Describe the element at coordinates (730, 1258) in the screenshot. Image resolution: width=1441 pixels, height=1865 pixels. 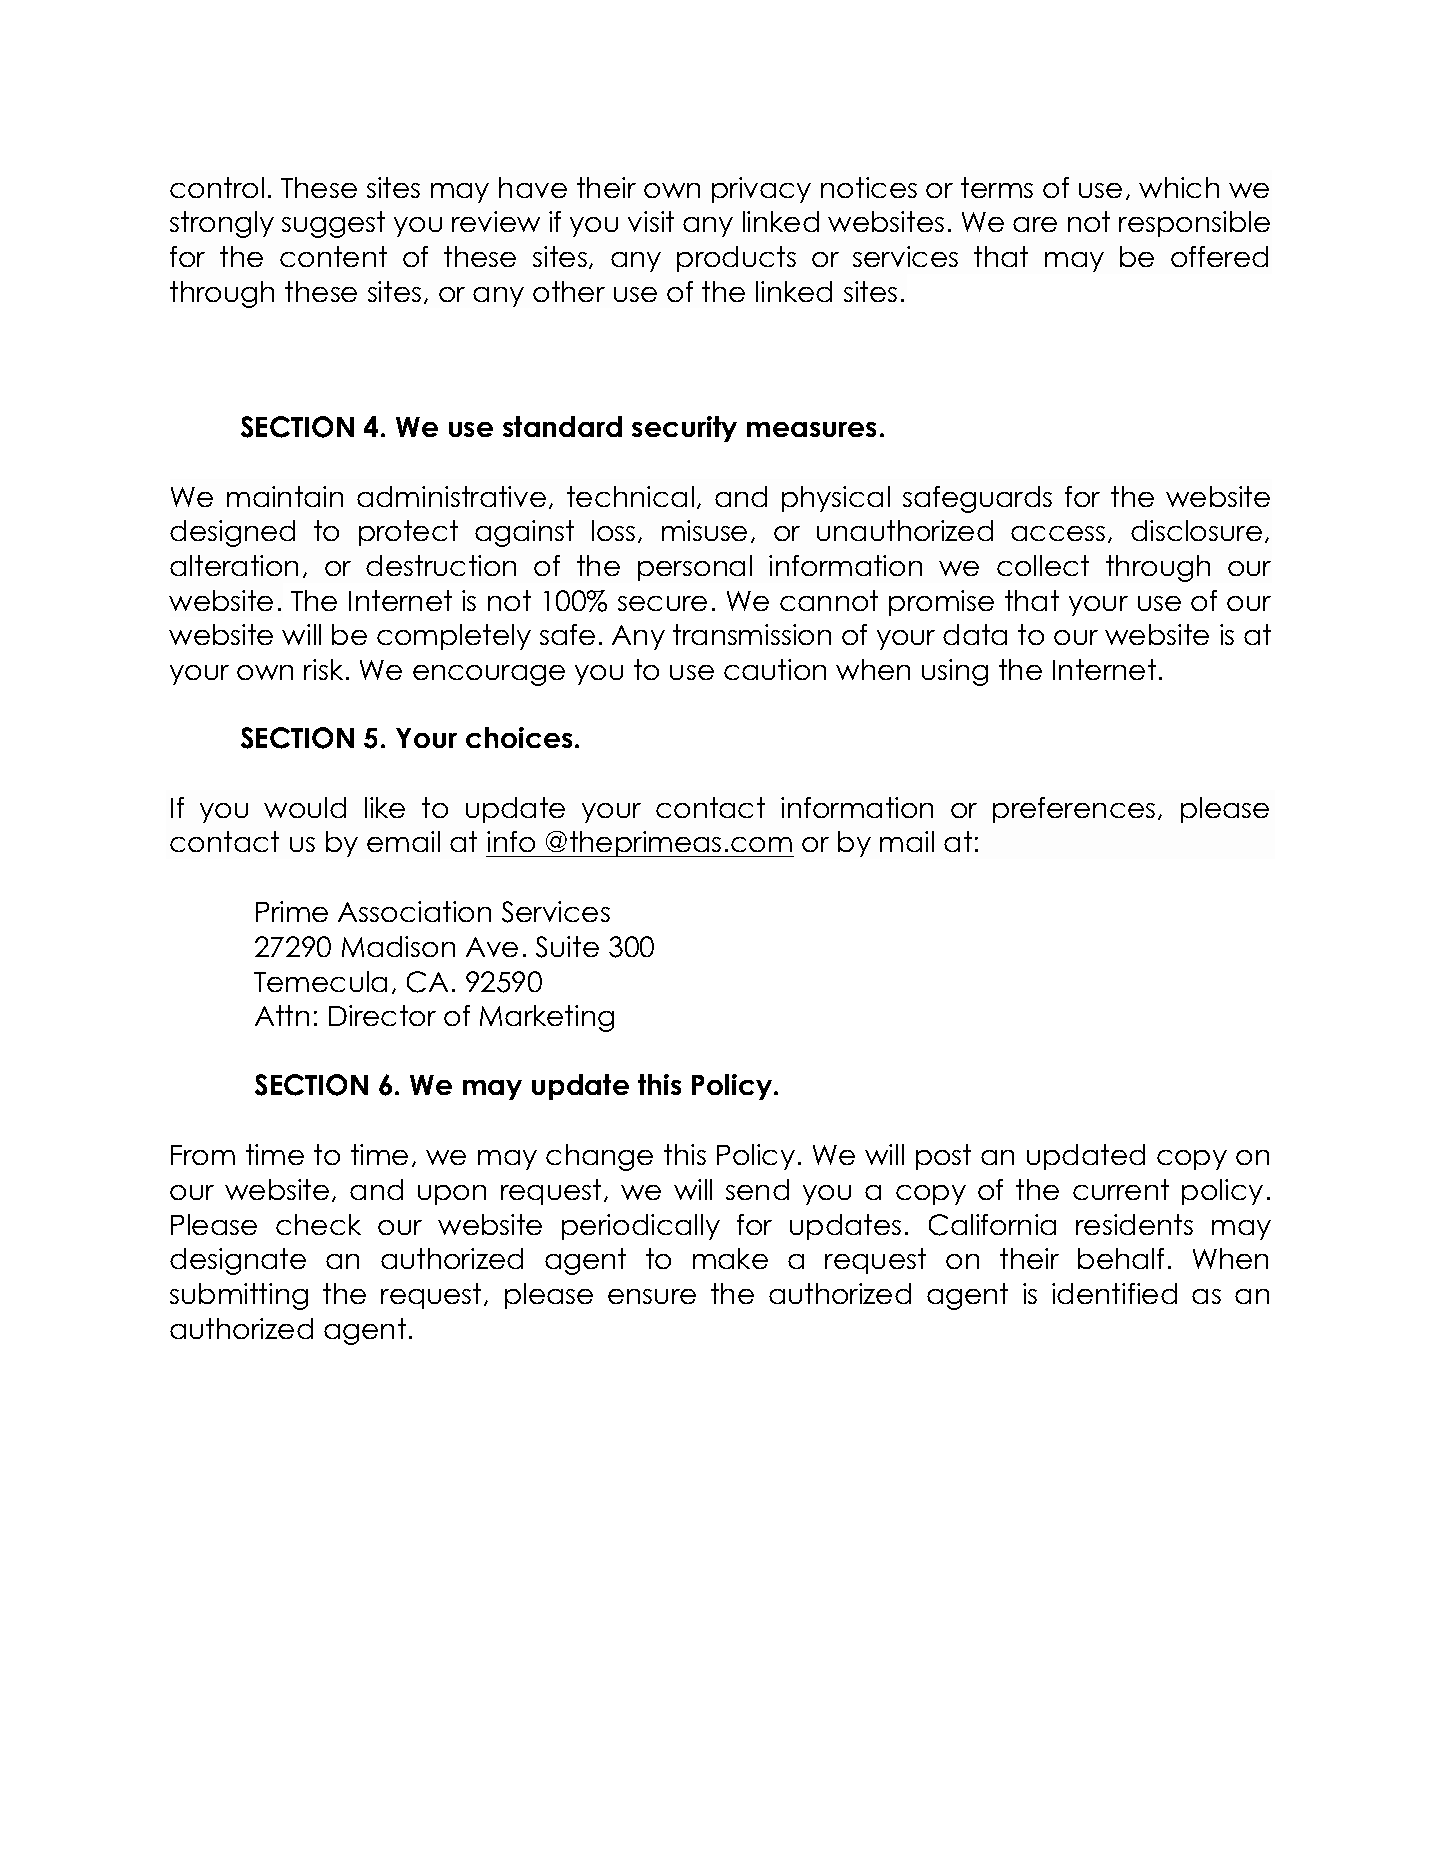
I see `make` at that location.
